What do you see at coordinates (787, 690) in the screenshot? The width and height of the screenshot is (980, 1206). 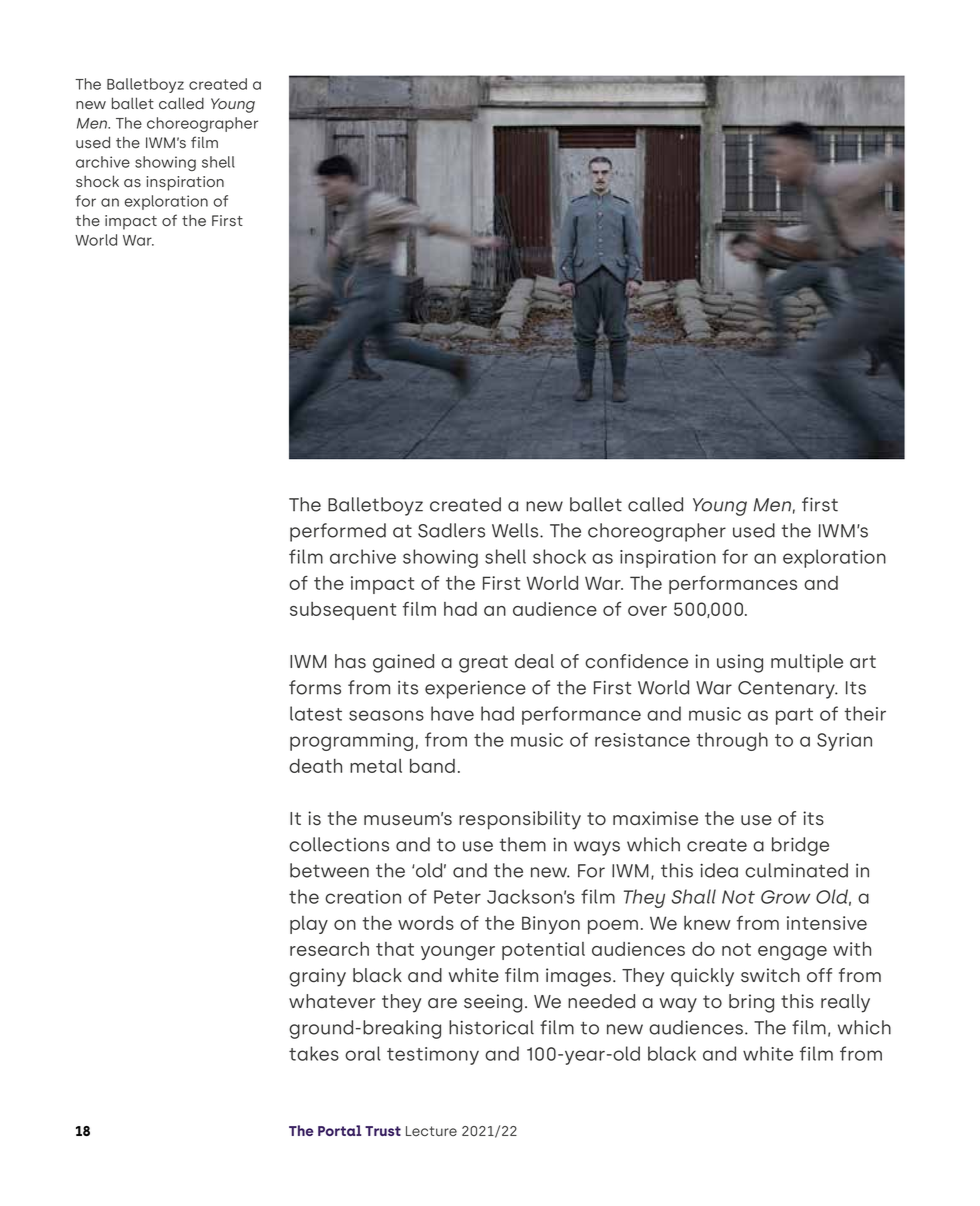 I see `Centenary` at bounding box center [787, 690].
